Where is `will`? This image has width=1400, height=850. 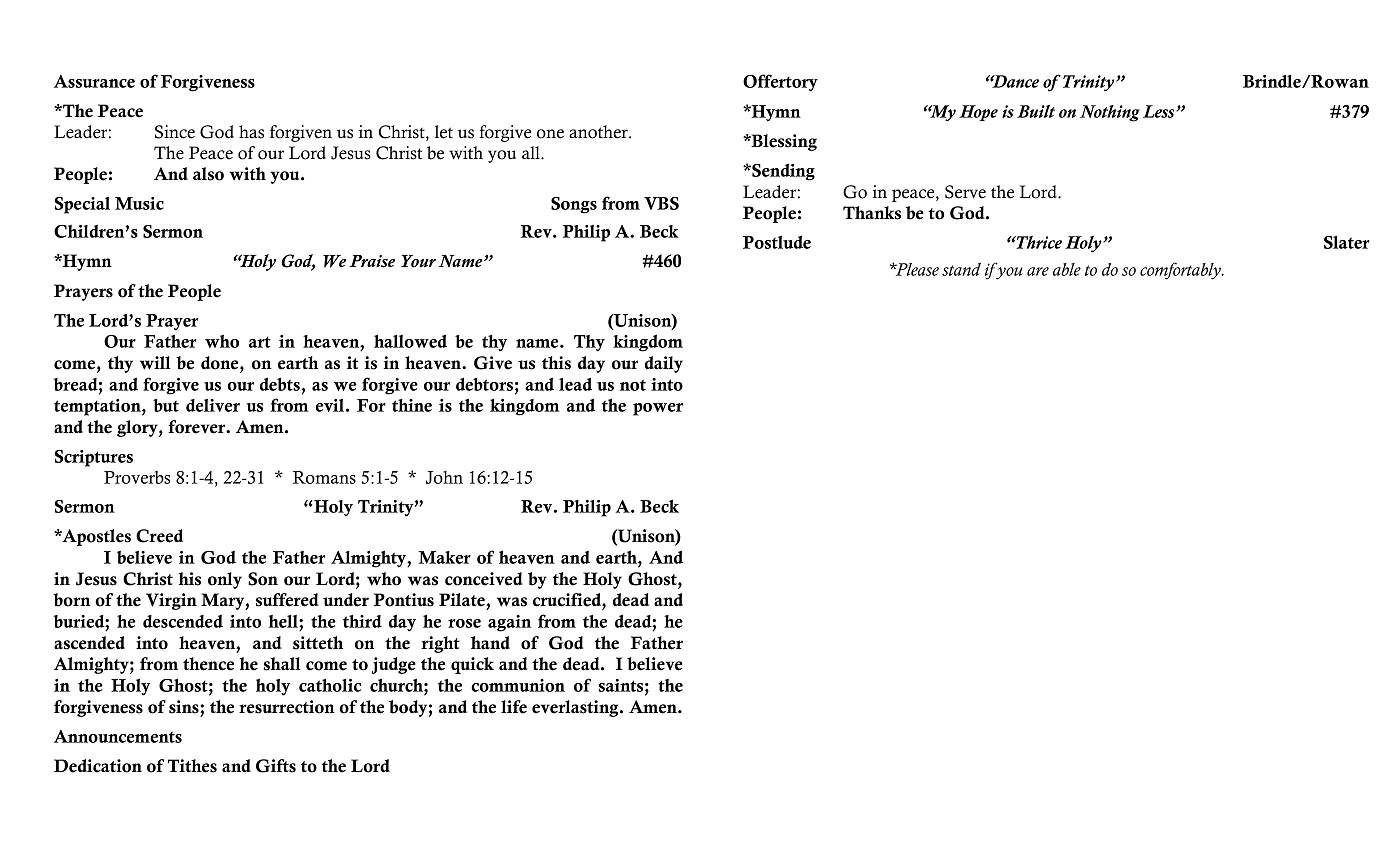 will is located at coordinates (155, 363).
